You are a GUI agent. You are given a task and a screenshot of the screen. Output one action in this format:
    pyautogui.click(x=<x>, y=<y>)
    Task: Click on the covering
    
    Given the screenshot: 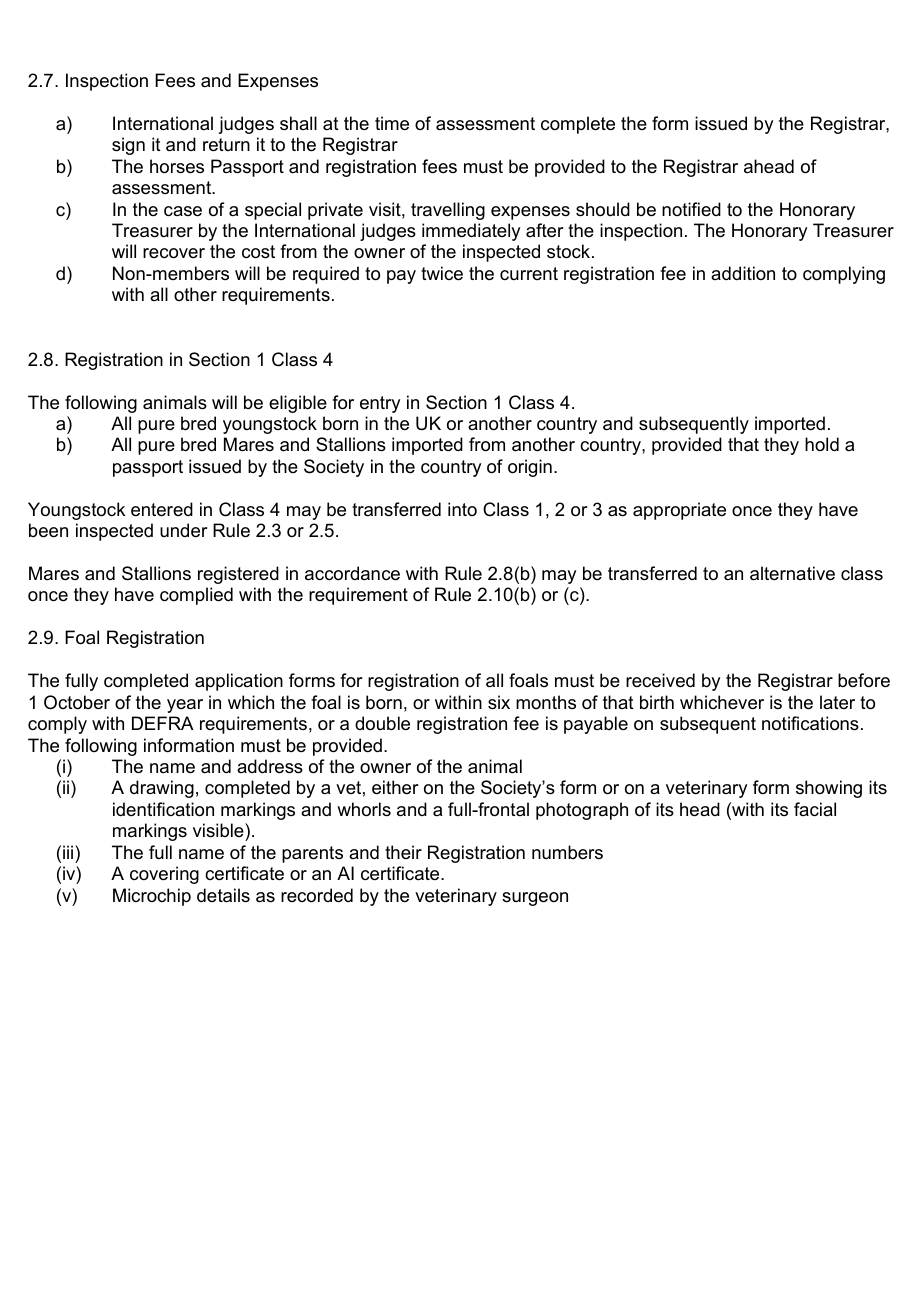 What is the action you would take?
    pyautogui.click(x=164, y=875)
